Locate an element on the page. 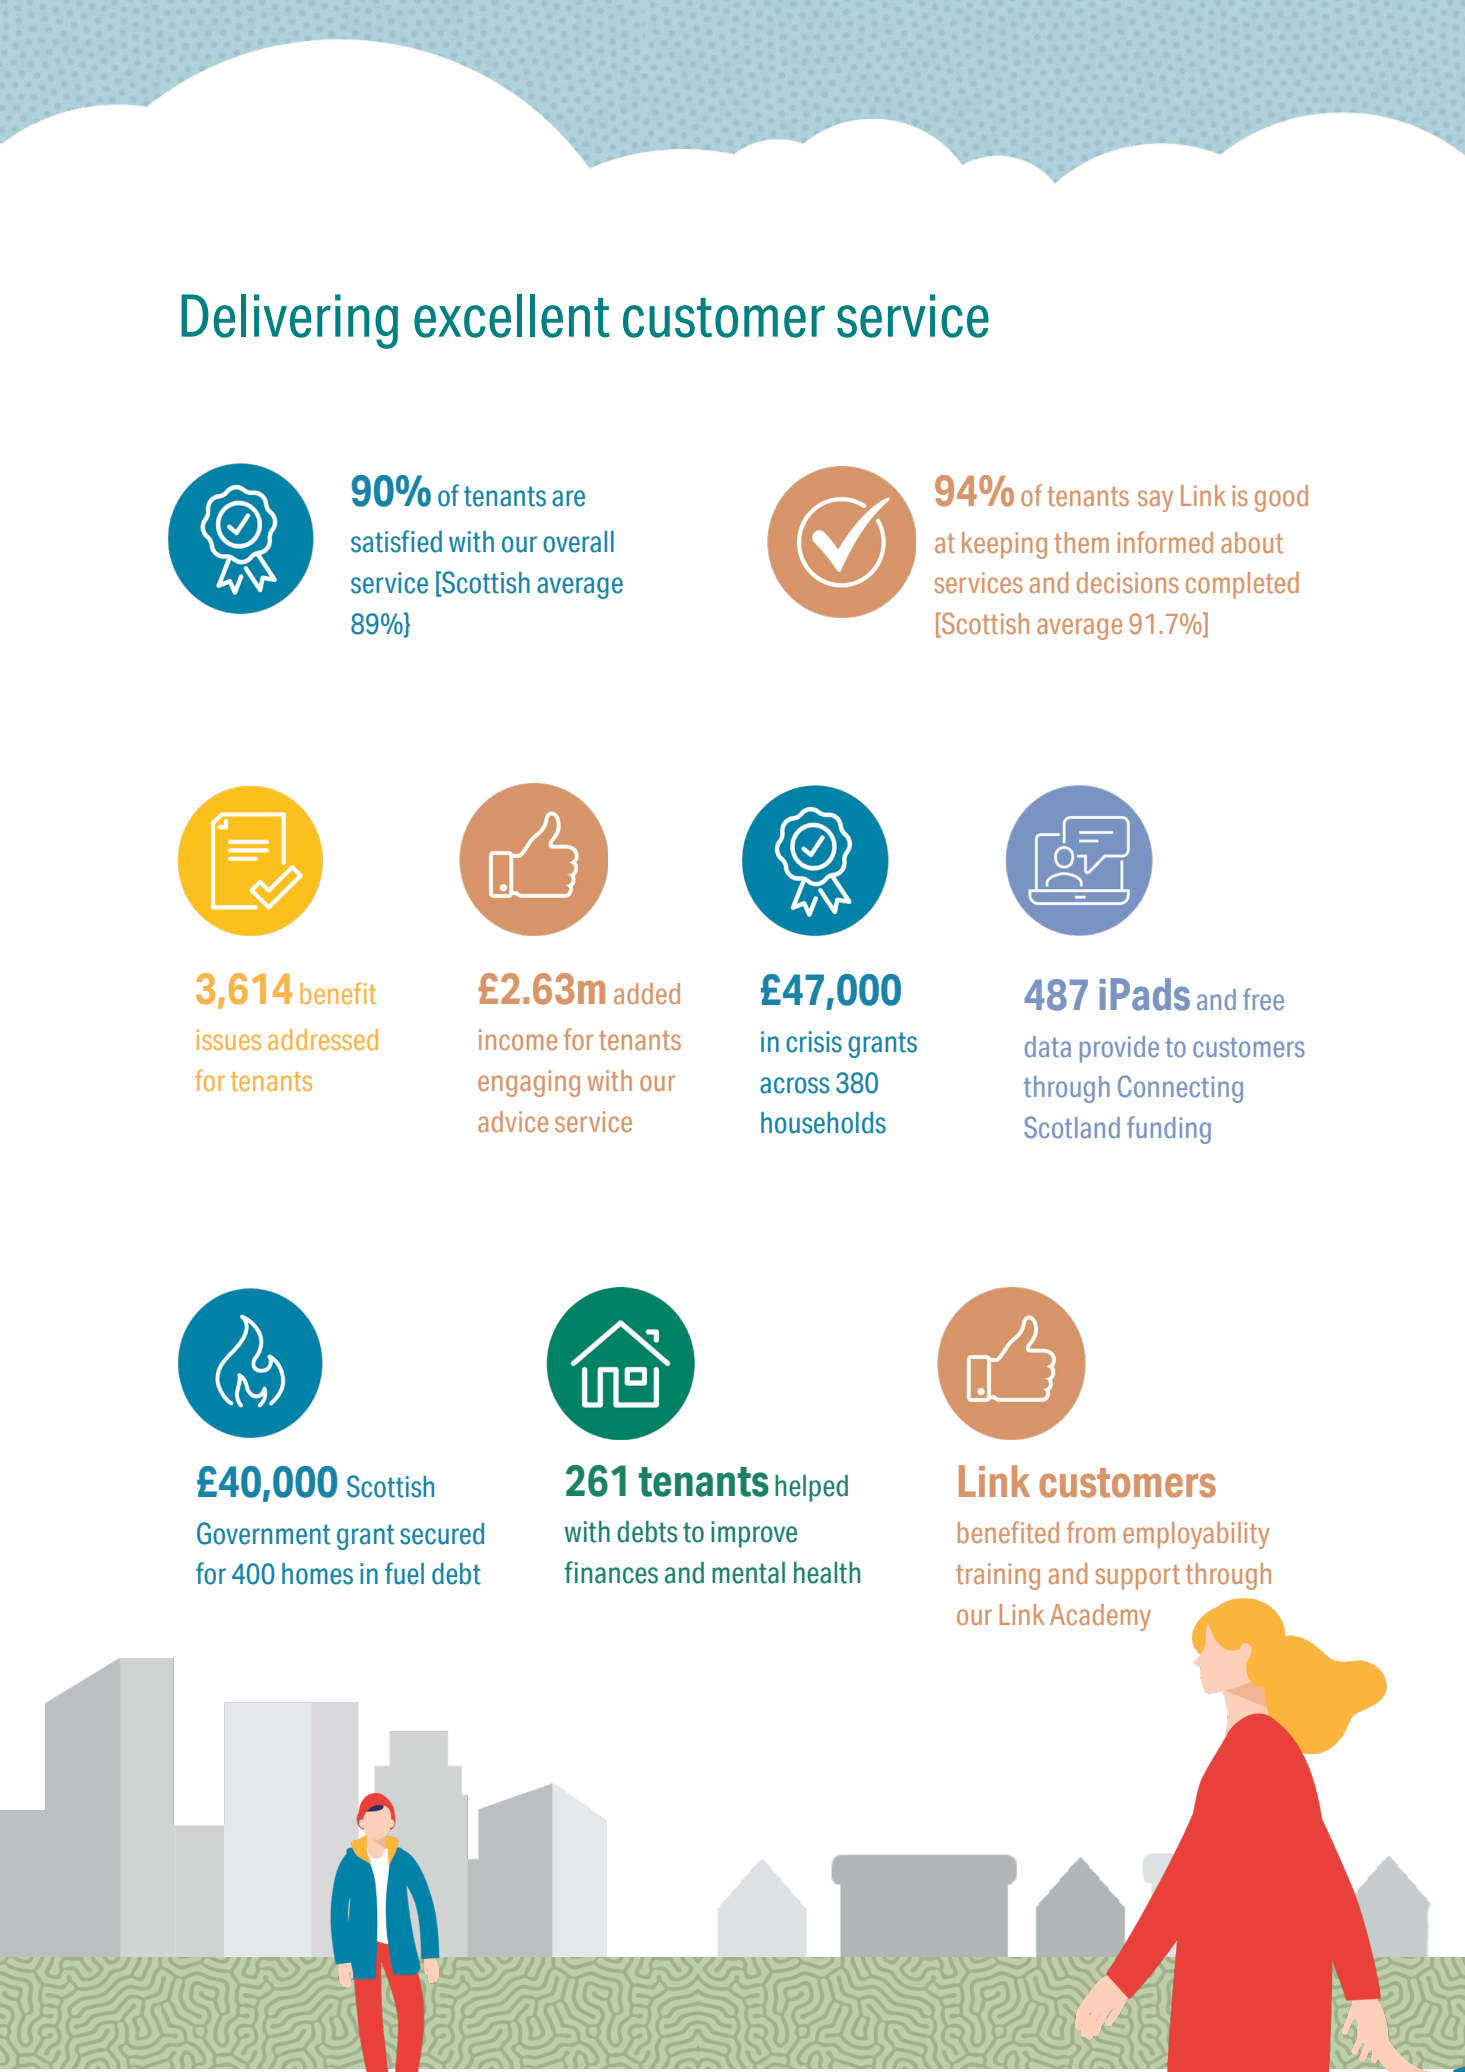 Image resolution: width=1465 pixels, height=2072 pixels. satisfied is located at coordinates (396, 541).
